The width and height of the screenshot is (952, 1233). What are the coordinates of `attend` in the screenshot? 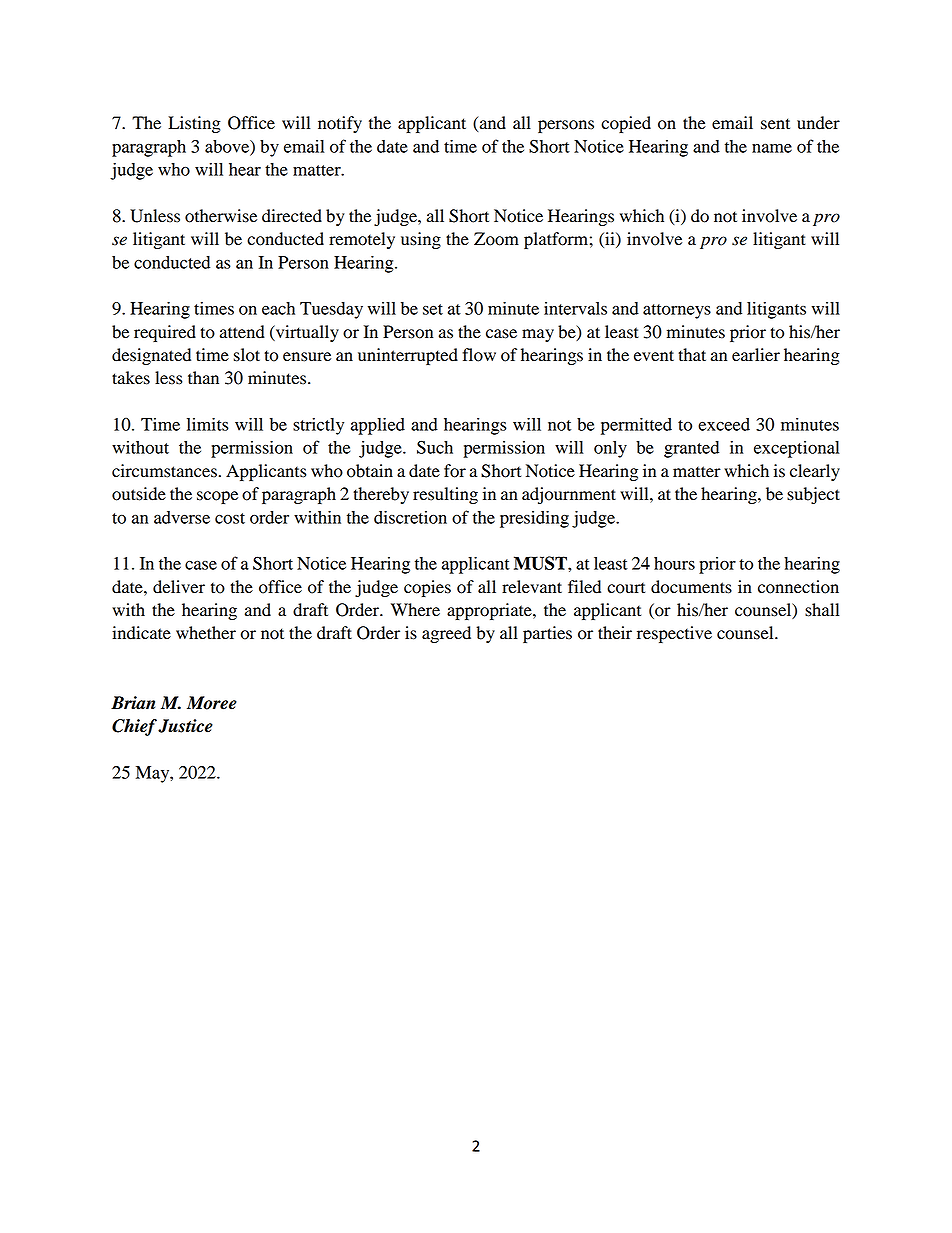 It's located at (242, 332).
